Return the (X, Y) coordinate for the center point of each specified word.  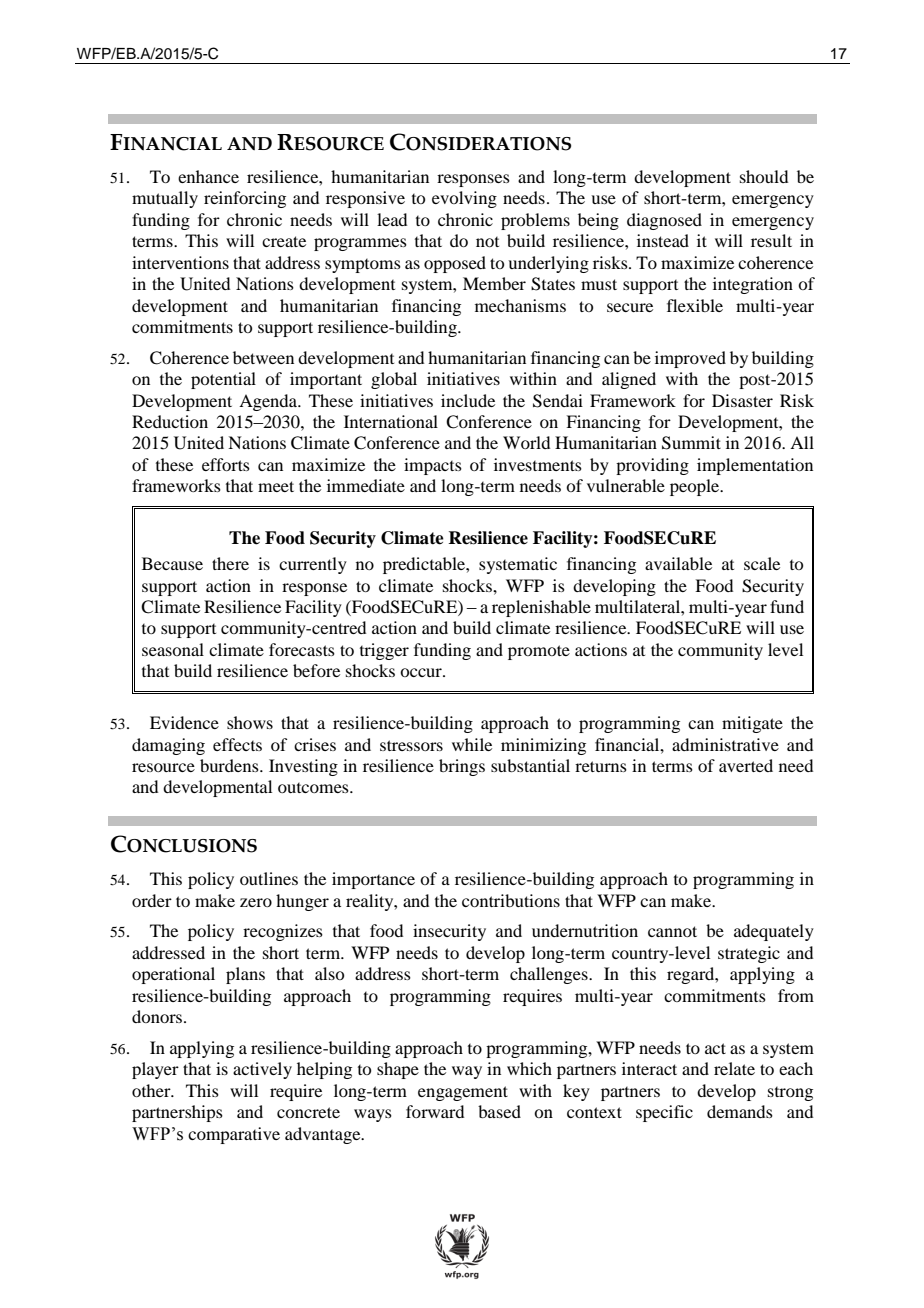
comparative (234, 1135)
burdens (230, 765)
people (696, 487)
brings (462, 767)
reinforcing (245, 199)
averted (746, 765)
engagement (463, 1093)
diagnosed (664, 221)
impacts (433, 466)
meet (276, 486)
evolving (464, 199)
